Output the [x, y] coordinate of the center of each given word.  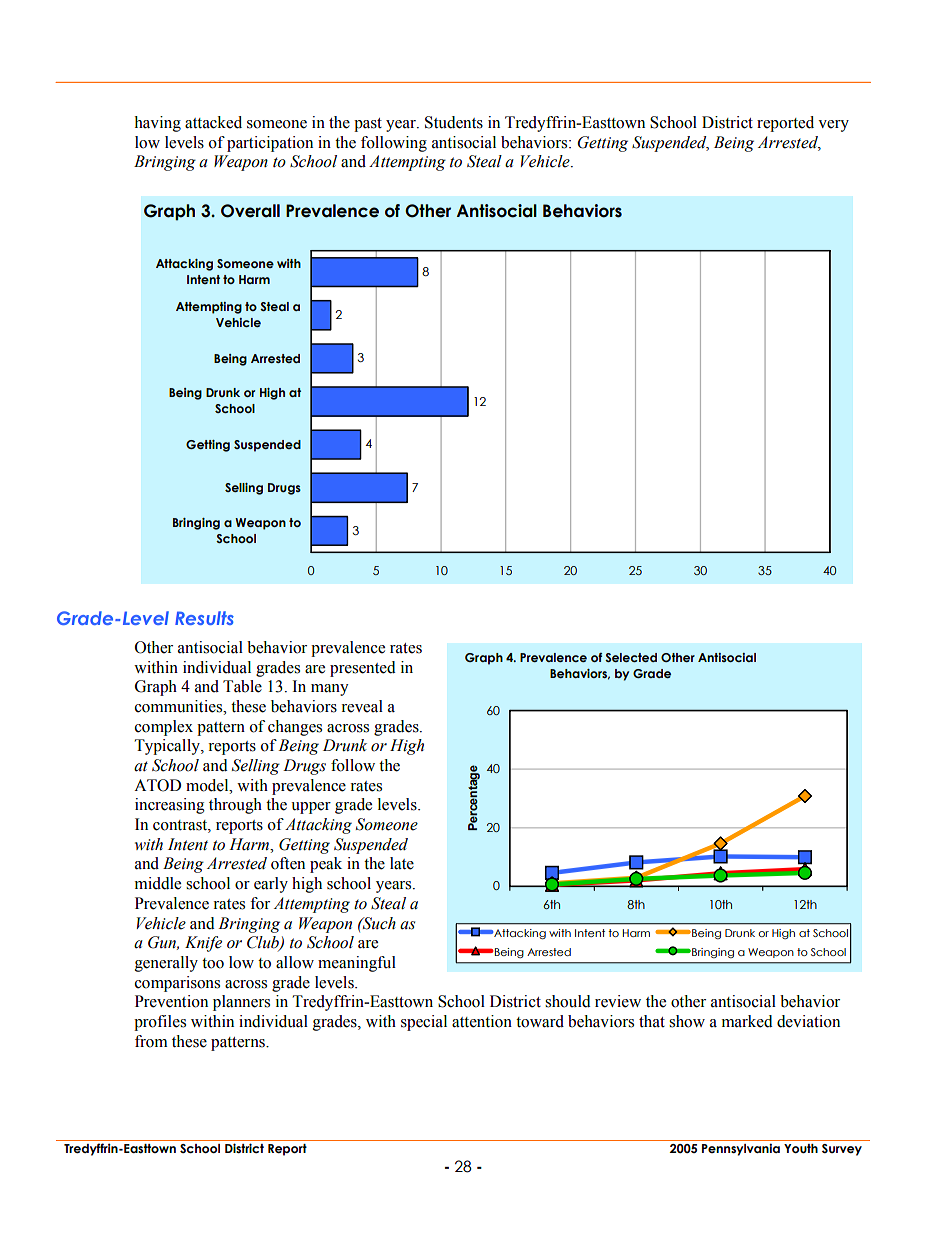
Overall [250, 211]
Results [204, 618]
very [833, 126]
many [330, 690]
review [618, 1001]
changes [295, 728]
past [368, 125]
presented [363, 669]
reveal [362, 706]
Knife [203, 944]
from [151, 1041]
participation [270, 144]
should [568, 1001]
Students [454, 122]
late [402, 863]
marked [747, 1021]
